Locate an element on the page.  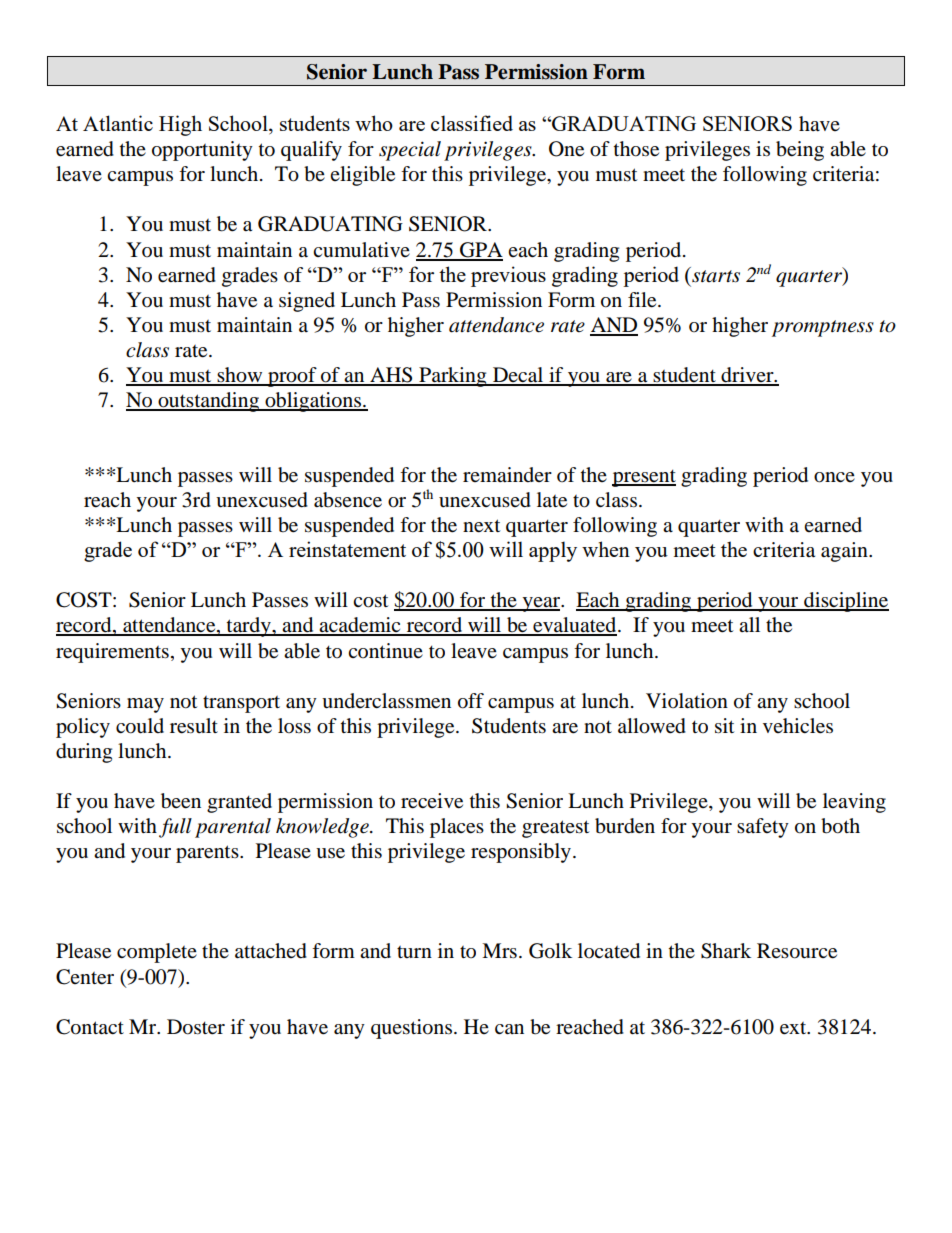
Resource is located at coordinates (797, 951).
